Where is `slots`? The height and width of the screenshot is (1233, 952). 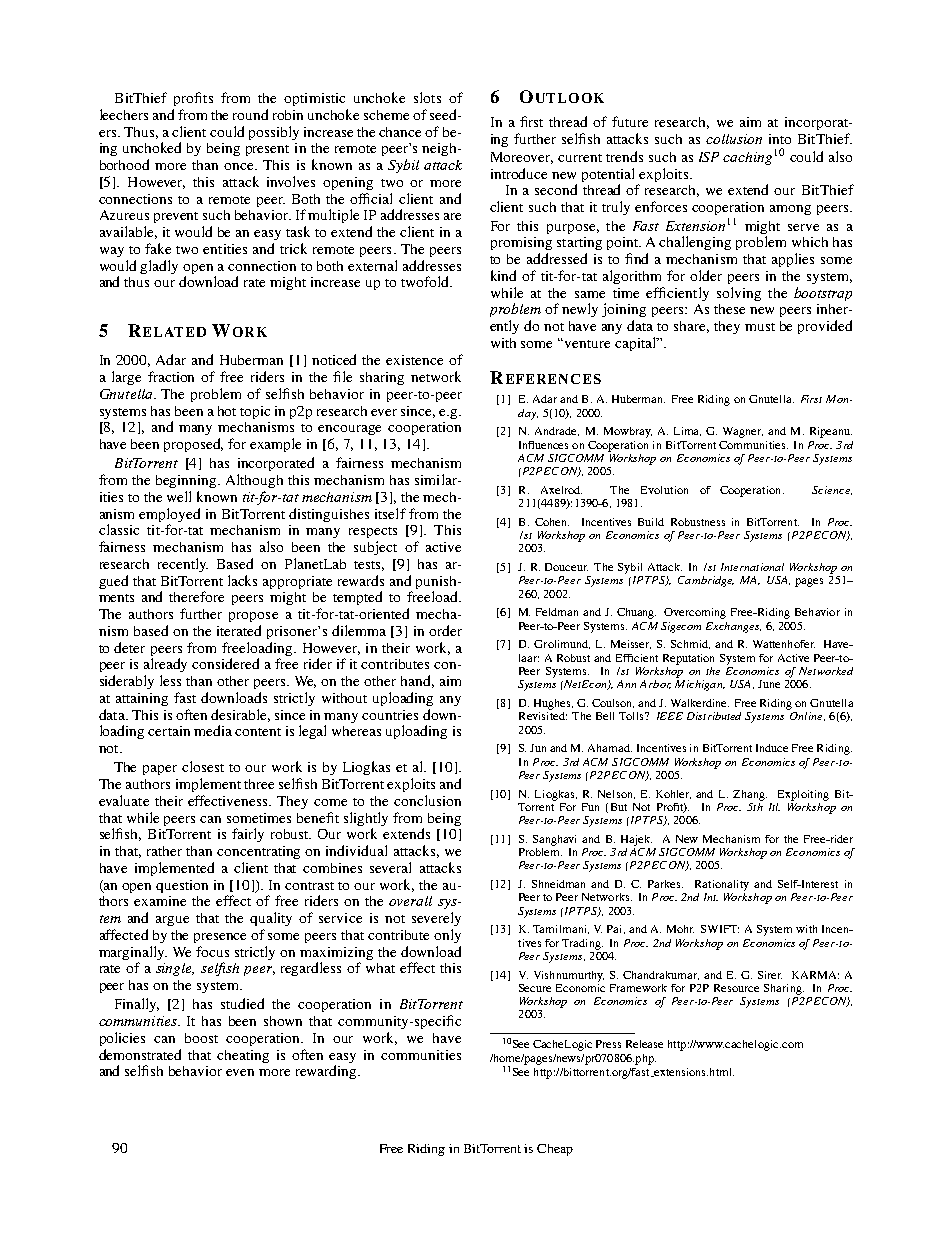 slots is located at coordinates (427, 97).
